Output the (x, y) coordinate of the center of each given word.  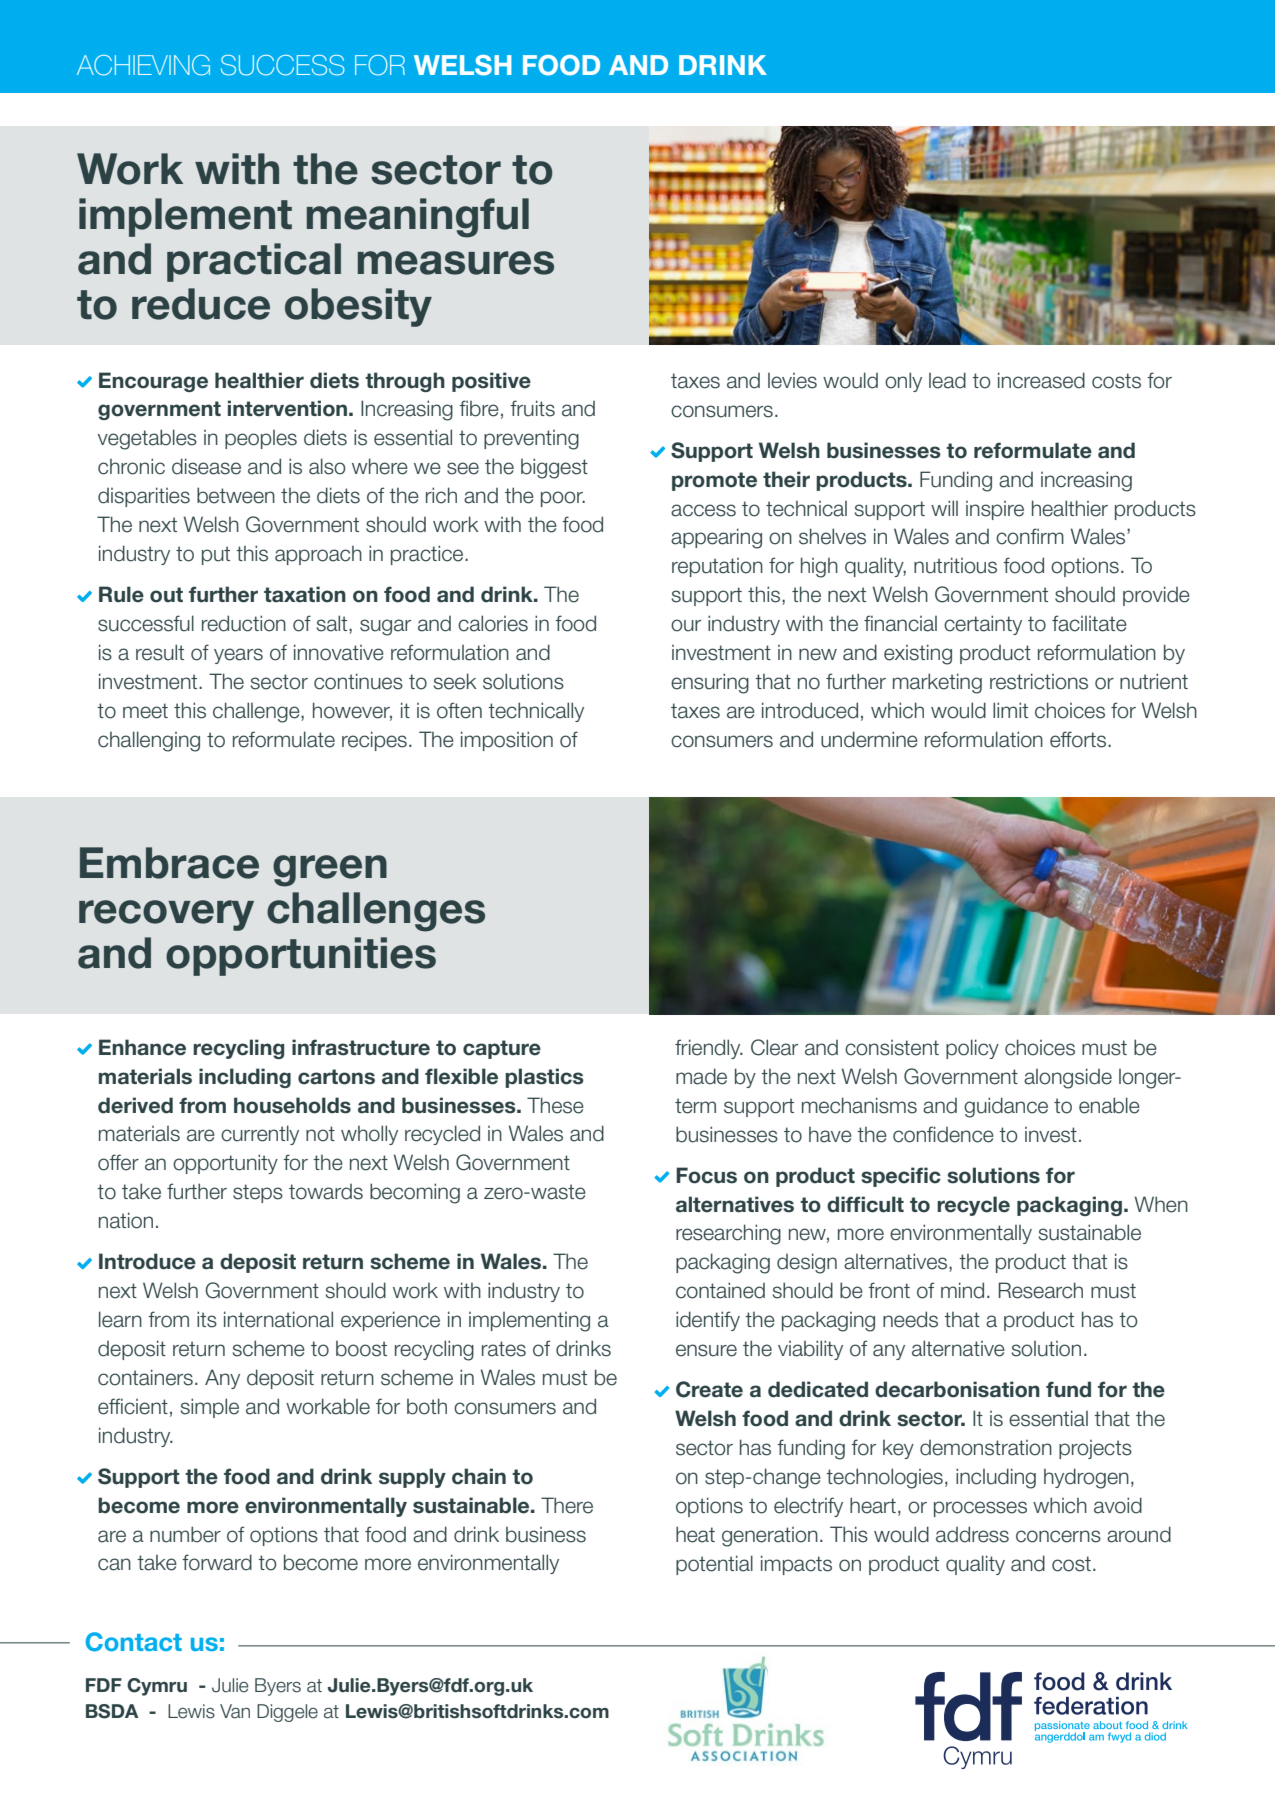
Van (235, 1711)
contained (720, 1290)
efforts (1079, 739)
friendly (709, 1049)
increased (1041, 380)
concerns (1058, 1536)
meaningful (418, 218)
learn (120, 1319)
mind (962, 1290)
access (703, 510)
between (236, 495)
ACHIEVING (143, 65)
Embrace (169, 863)
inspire (995, 510)
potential (714, 1565)
